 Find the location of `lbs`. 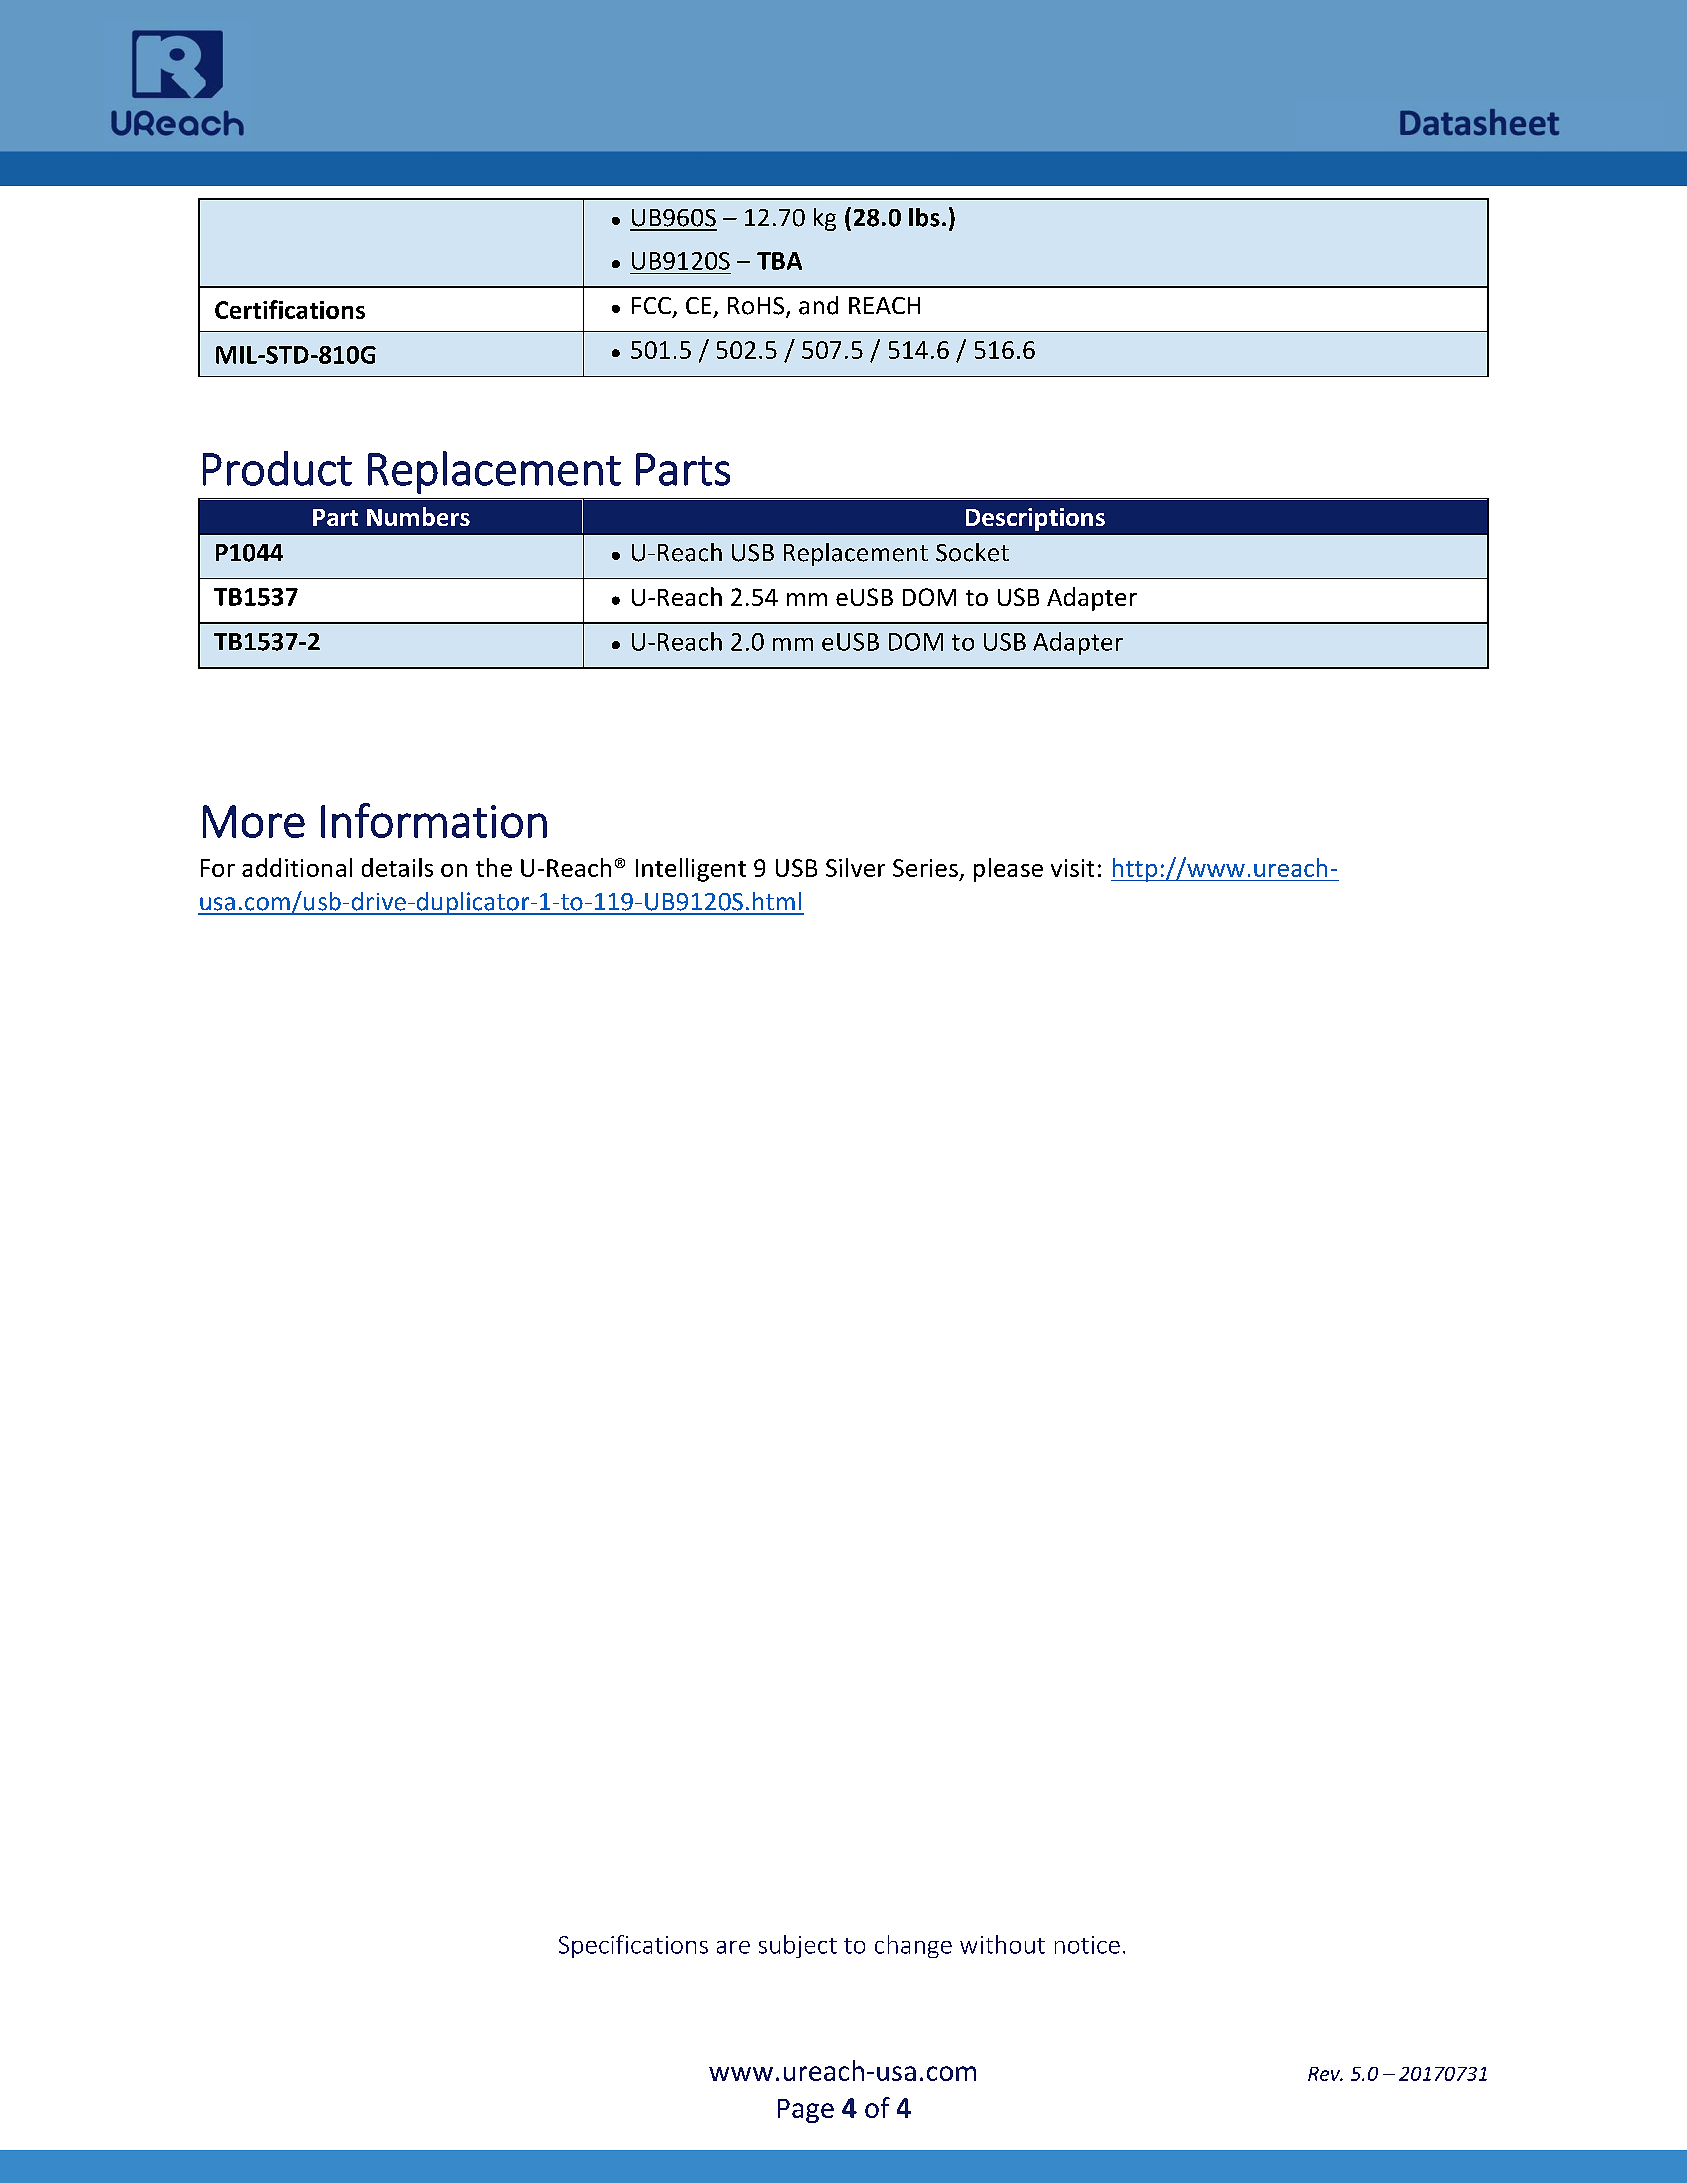

lbs is located at coordinates (924, 217).
